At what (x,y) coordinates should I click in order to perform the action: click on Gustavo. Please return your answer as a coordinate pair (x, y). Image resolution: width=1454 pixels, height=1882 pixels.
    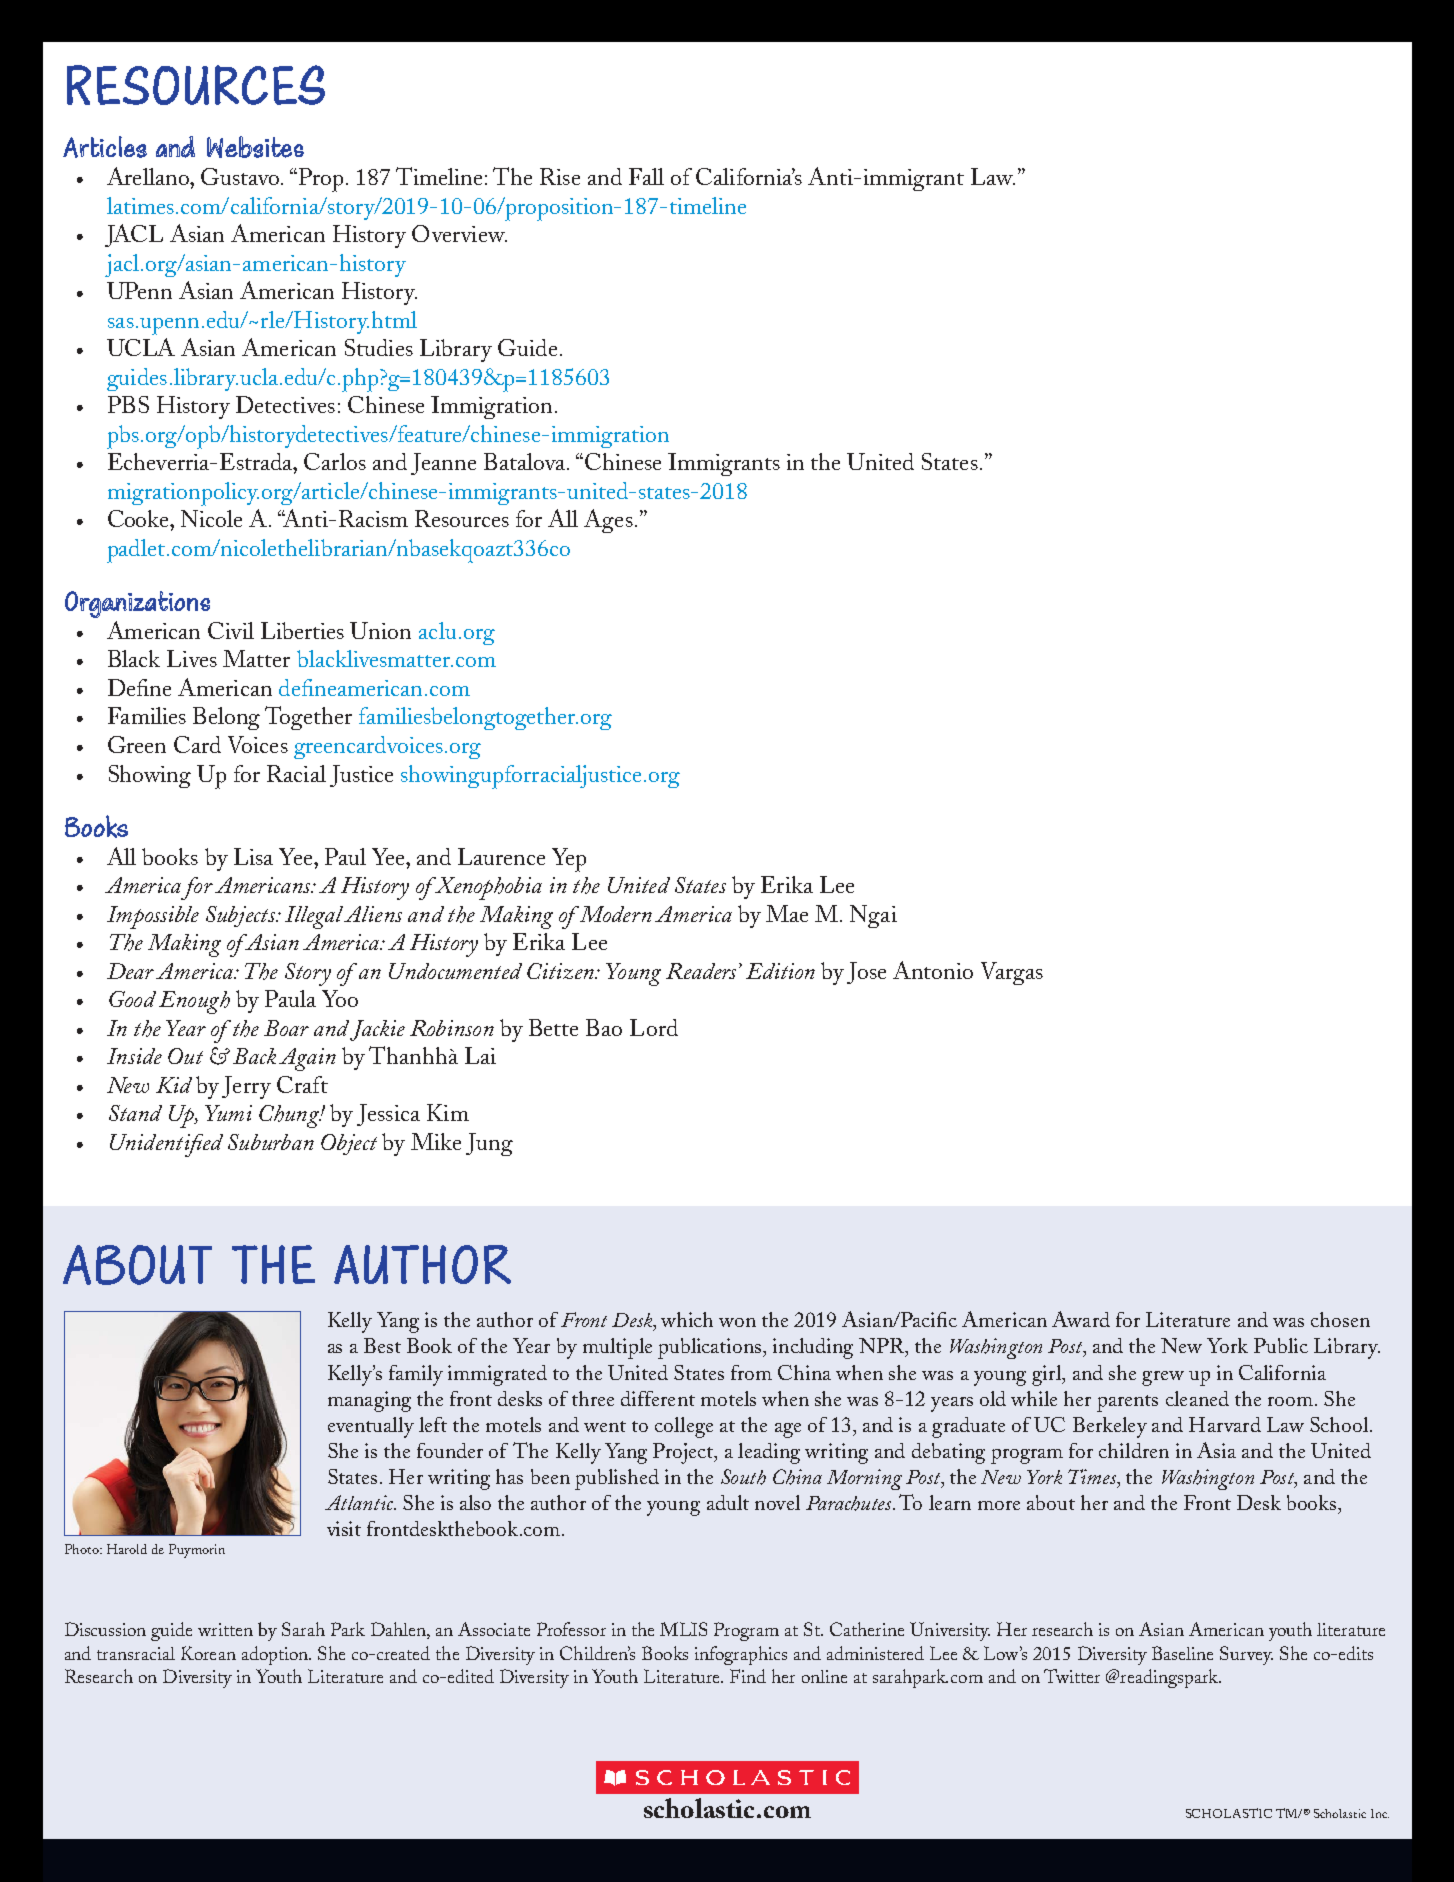
    Looking at the image, I should click on (241, 176).
